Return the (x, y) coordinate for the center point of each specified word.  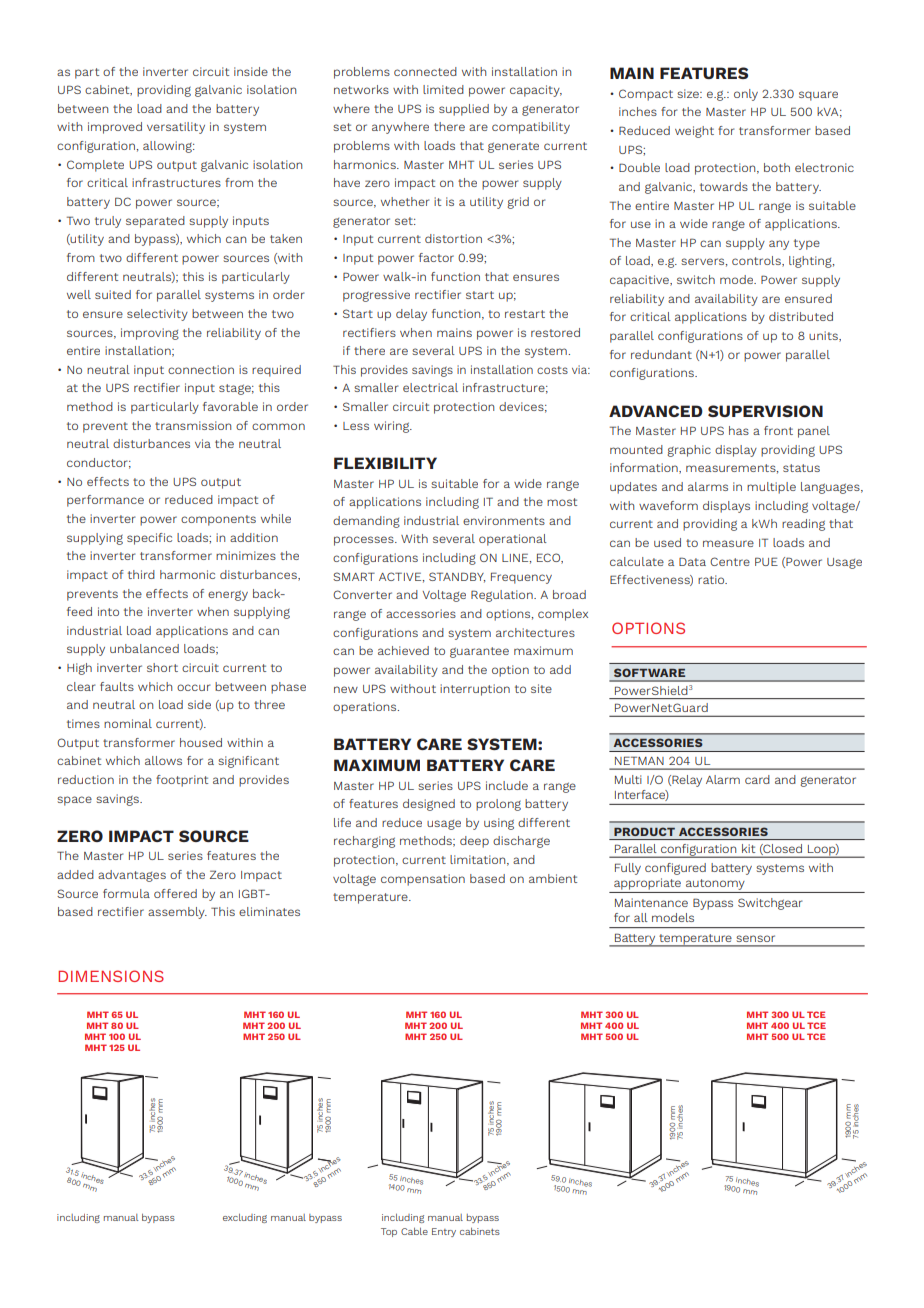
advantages (132, 876)
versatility (176, 128)
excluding (245, 1218)
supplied (464, 110)
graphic (689, 451)
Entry (444, 1232)
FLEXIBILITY (385, 463)
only (746, 95)
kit (748, 848)
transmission (193, 425)
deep (474, 842)
